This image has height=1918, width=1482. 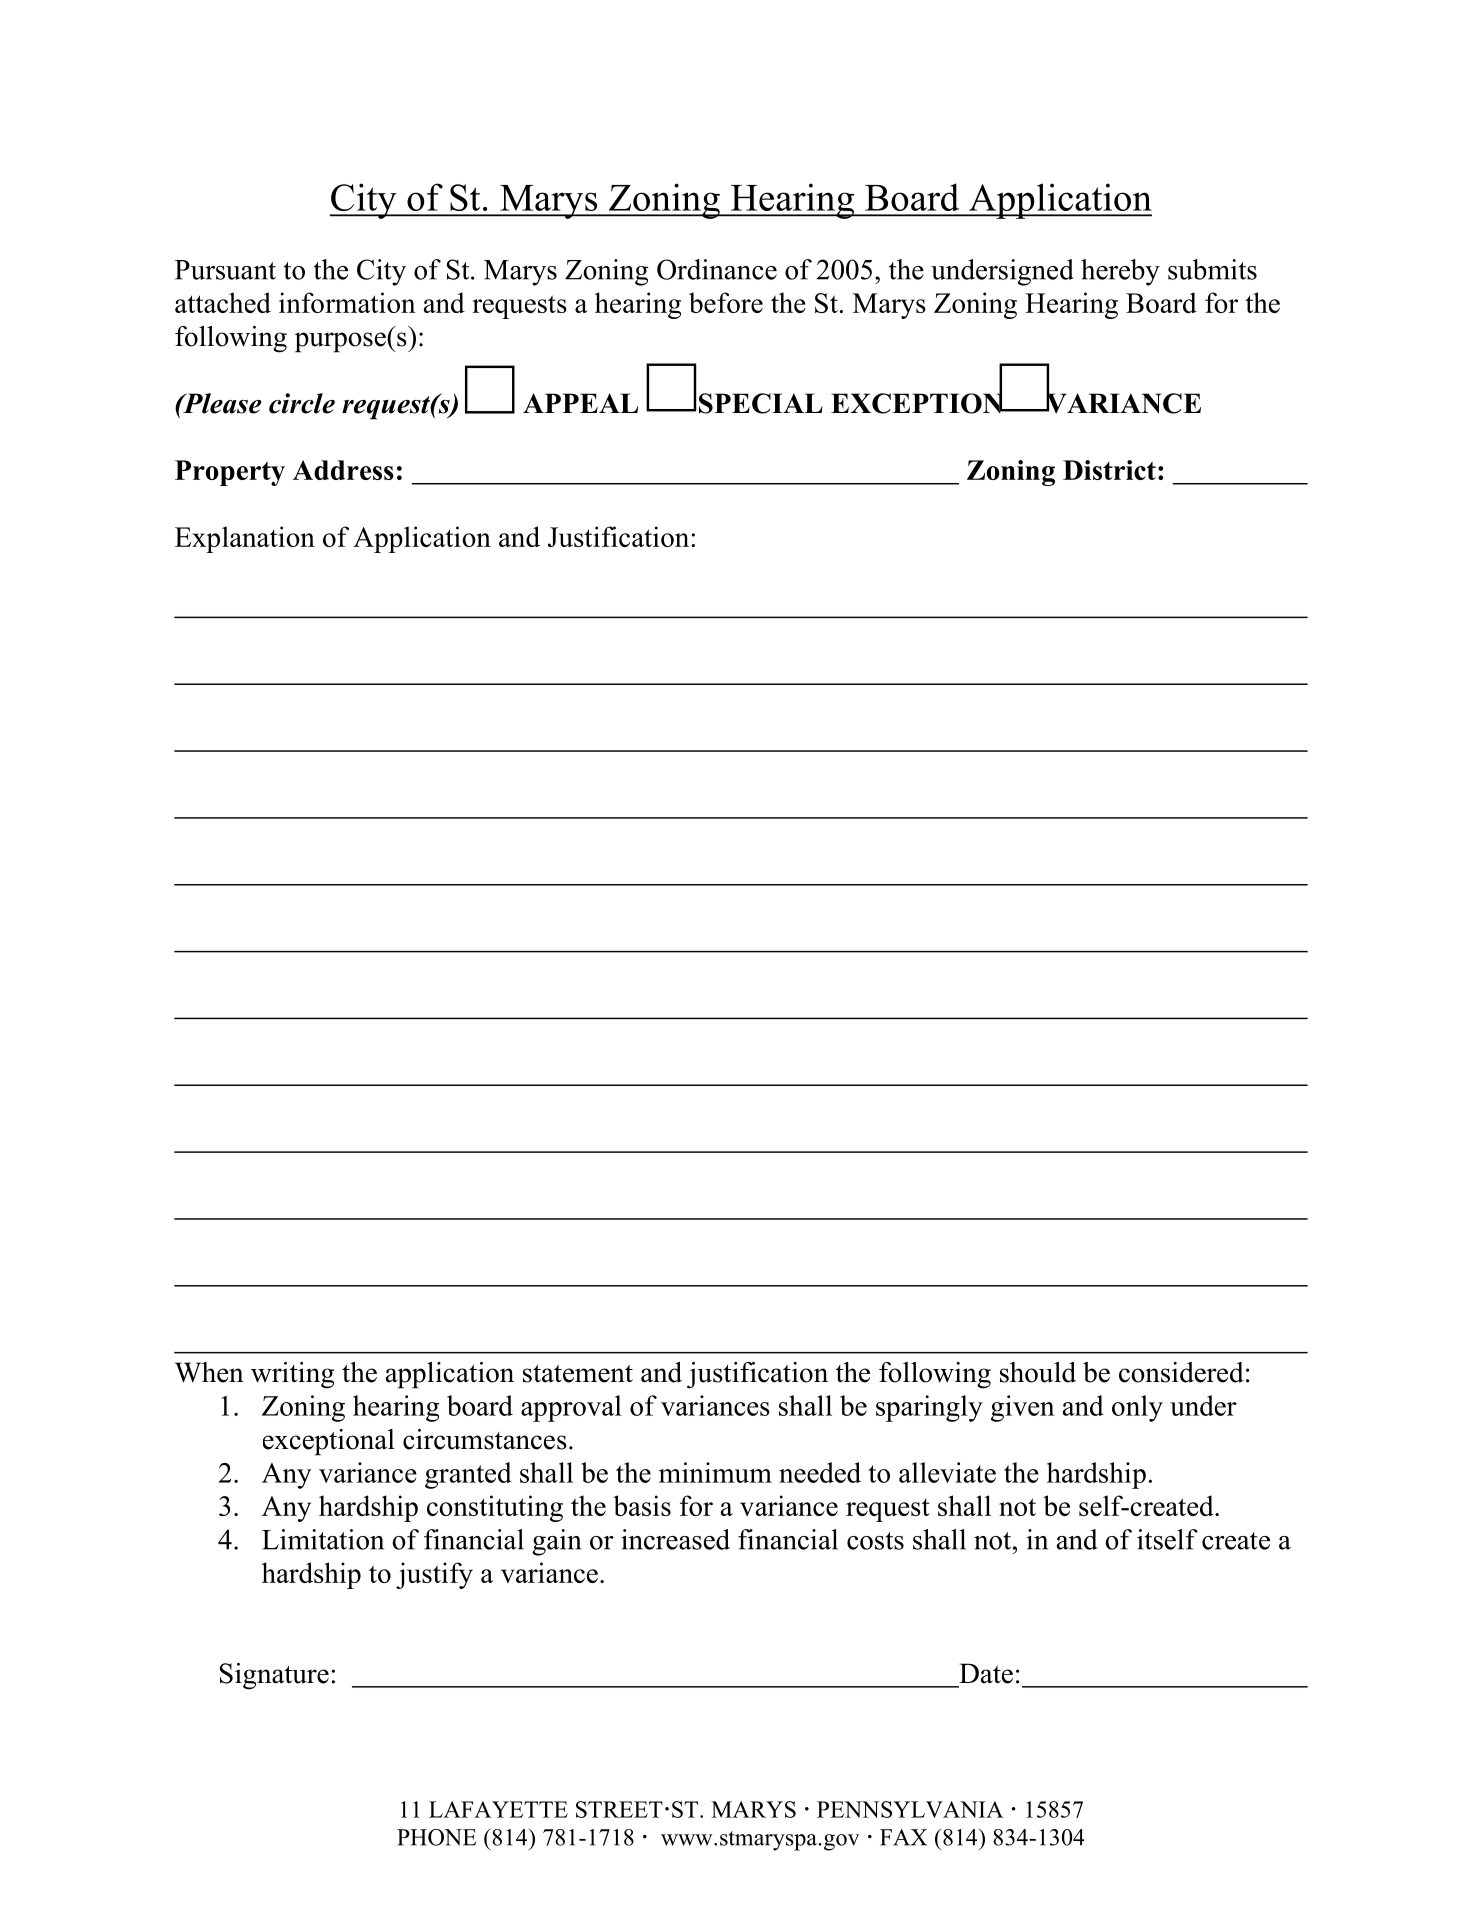 I want to click on minimum, so click(x=715, y=1472).
